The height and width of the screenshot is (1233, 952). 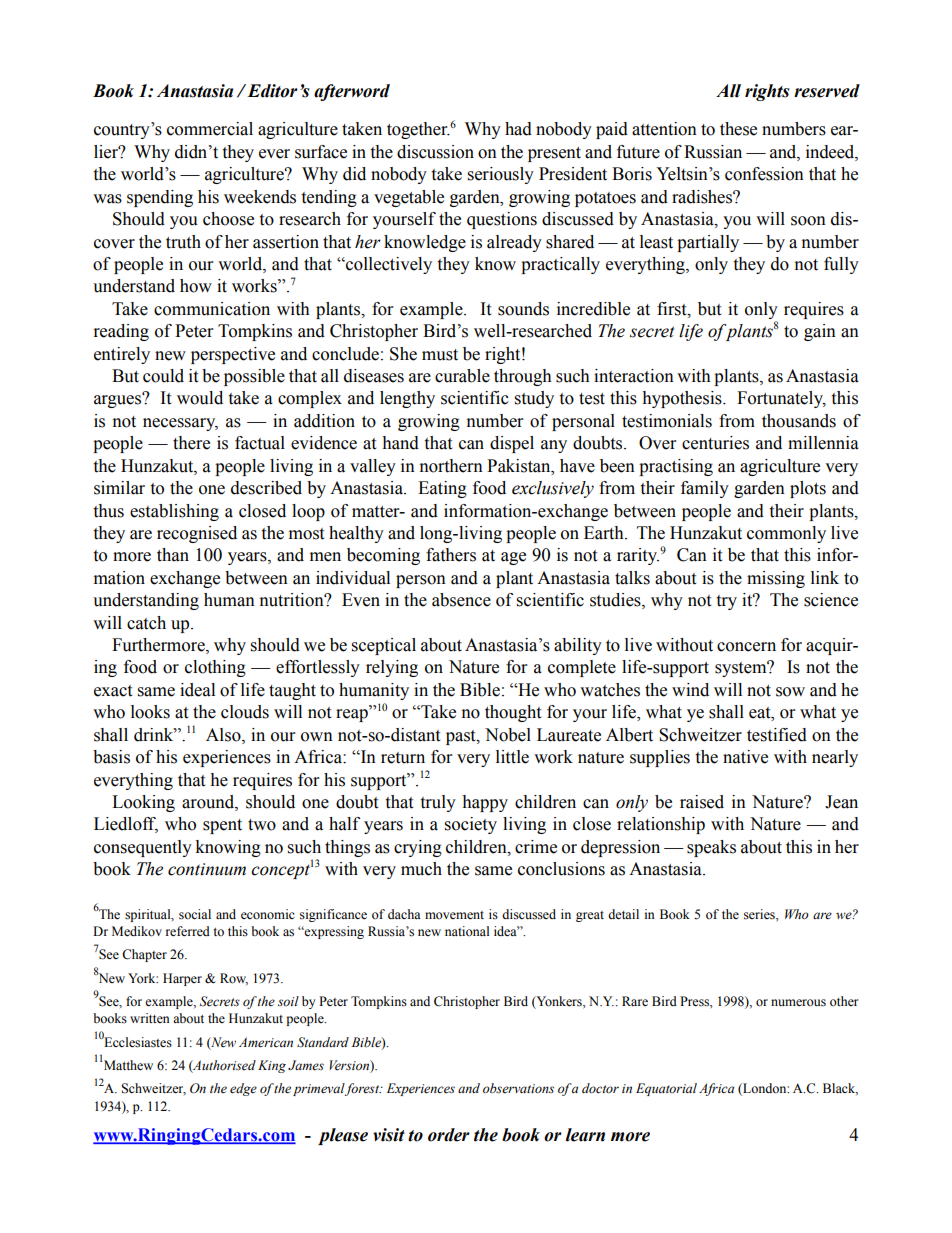 I want to click on commercial, so click(x=210, y=129).
